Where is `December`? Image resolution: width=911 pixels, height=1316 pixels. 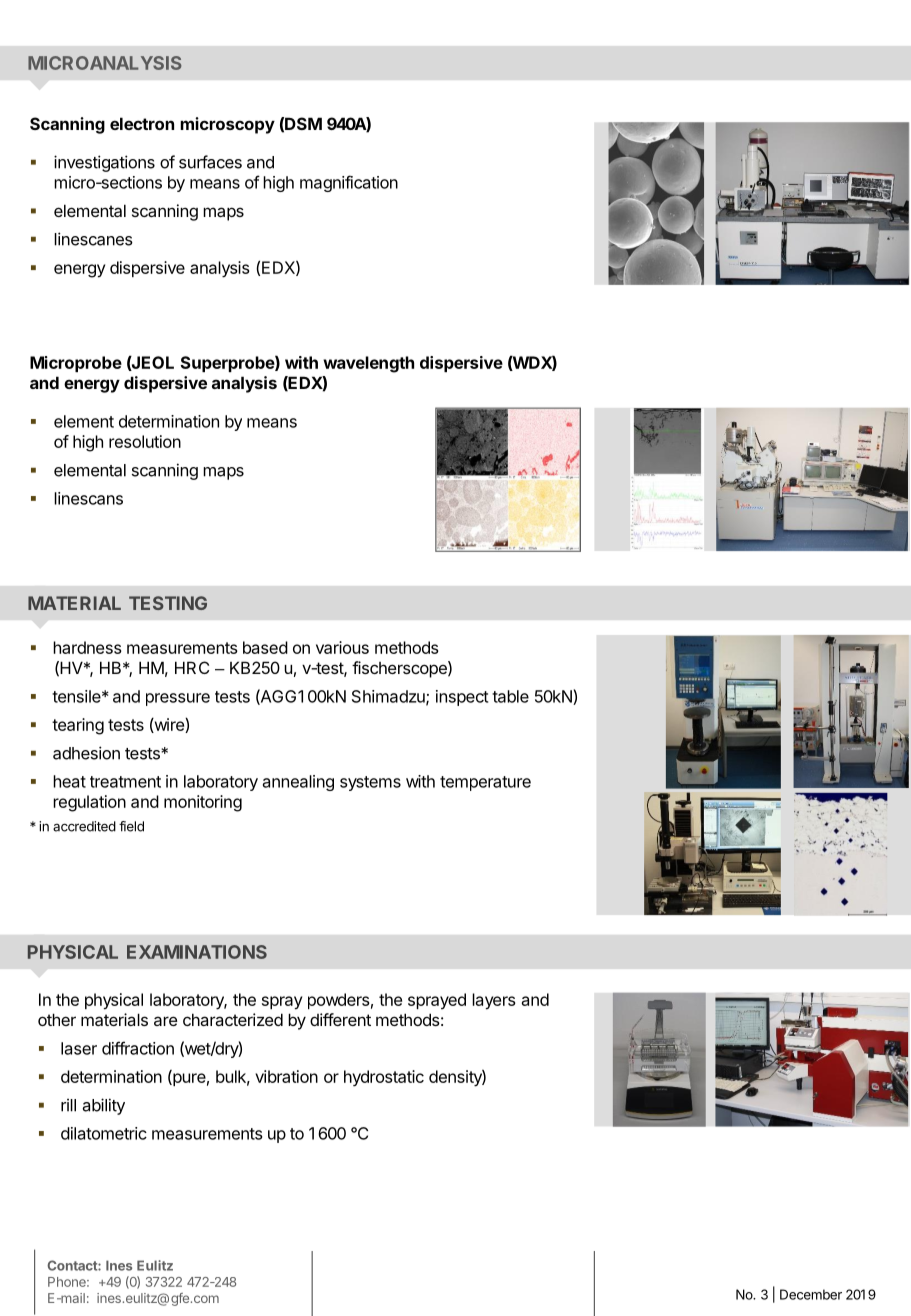
December is located at coordinates (811, 1294).
